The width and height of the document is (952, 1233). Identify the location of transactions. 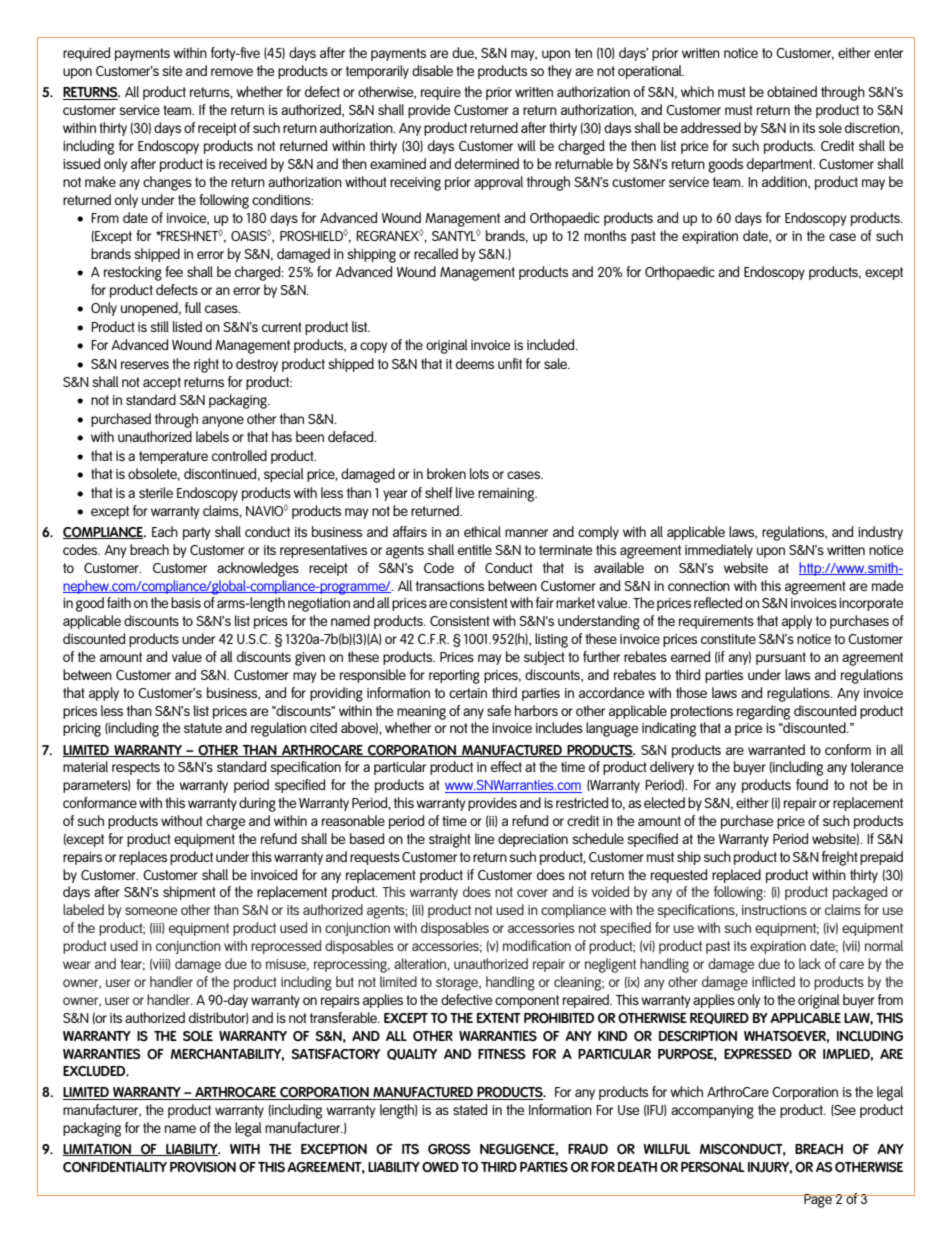
(450, 586).
